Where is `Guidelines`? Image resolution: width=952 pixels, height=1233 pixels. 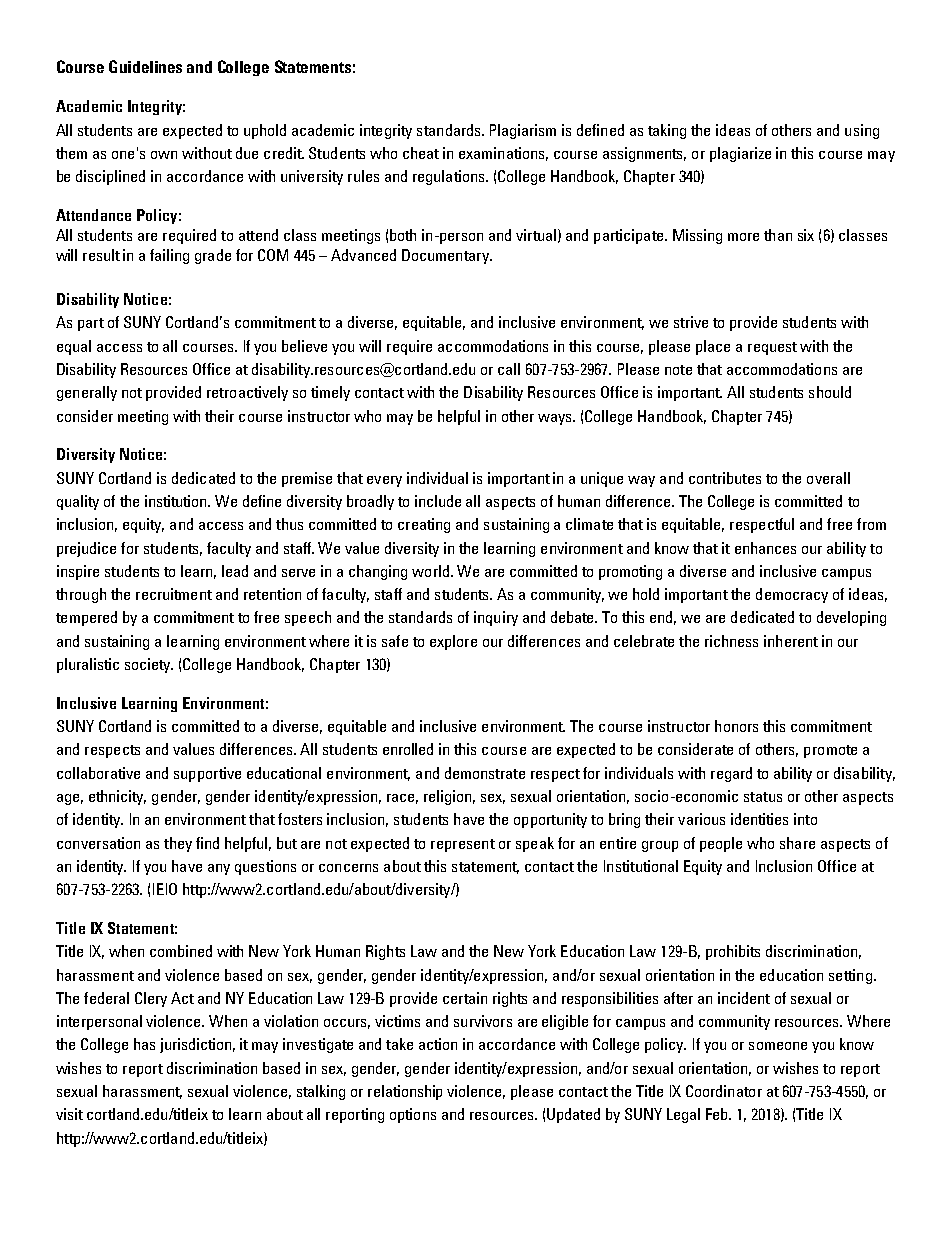
Guidelines is located at coordinates (145, 66).
